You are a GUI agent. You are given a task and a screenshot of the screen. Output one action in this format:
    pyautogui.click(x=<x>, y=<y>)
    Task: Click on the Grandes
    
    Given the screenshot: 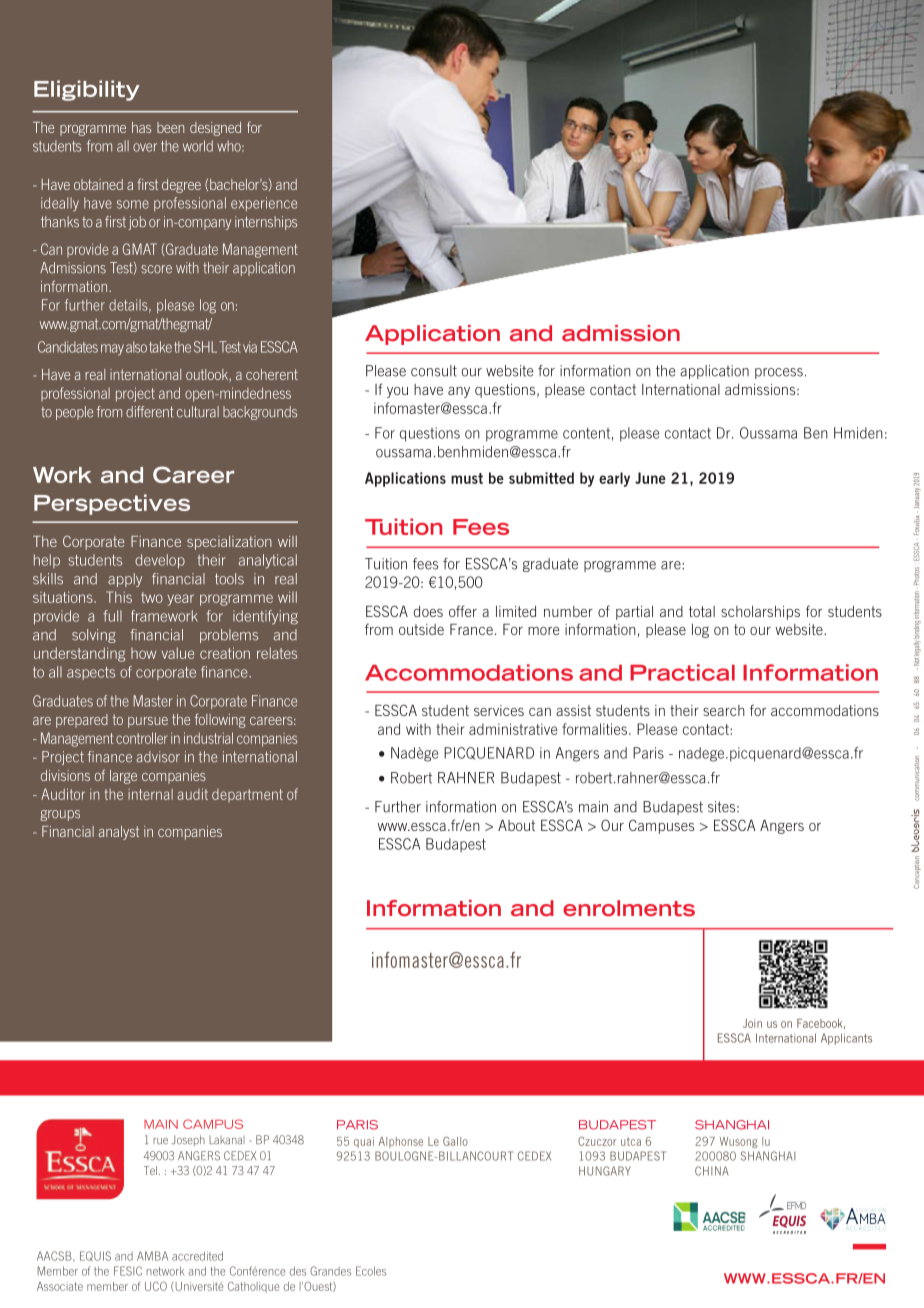 What is the action you would take?
    pyautogui.click(x=330, y=1271)
